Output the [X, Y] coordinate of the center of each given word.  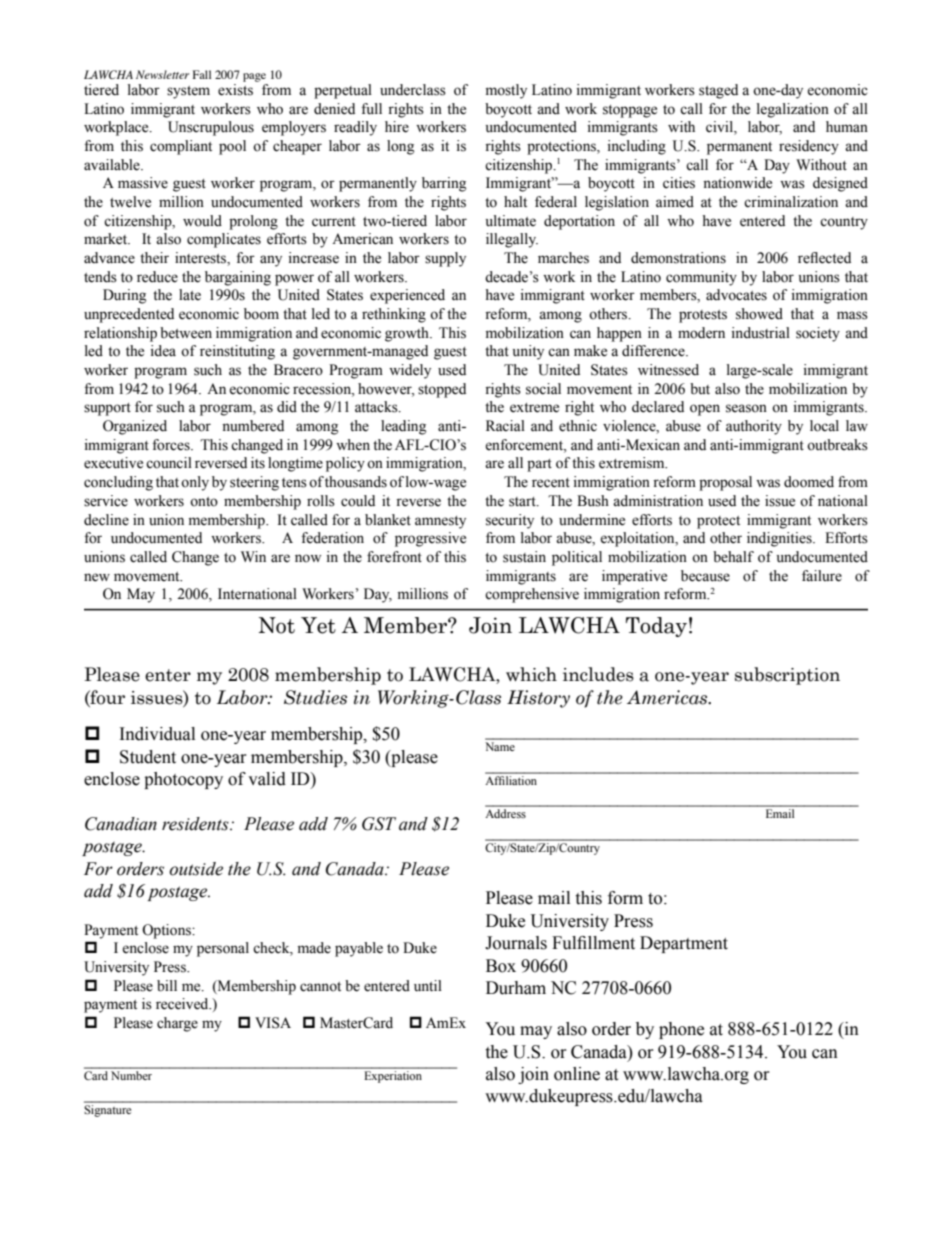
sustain [524, 557]
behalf [733, 557]
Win [253, 556]
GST [379, 824]
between [186, 333]
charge [177, 1024]
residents [196, 824]
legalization [793, 110]
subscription [787, 676]
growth [408, 334]
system [188, 92]
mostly [506, 91]
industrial [761, 333]
